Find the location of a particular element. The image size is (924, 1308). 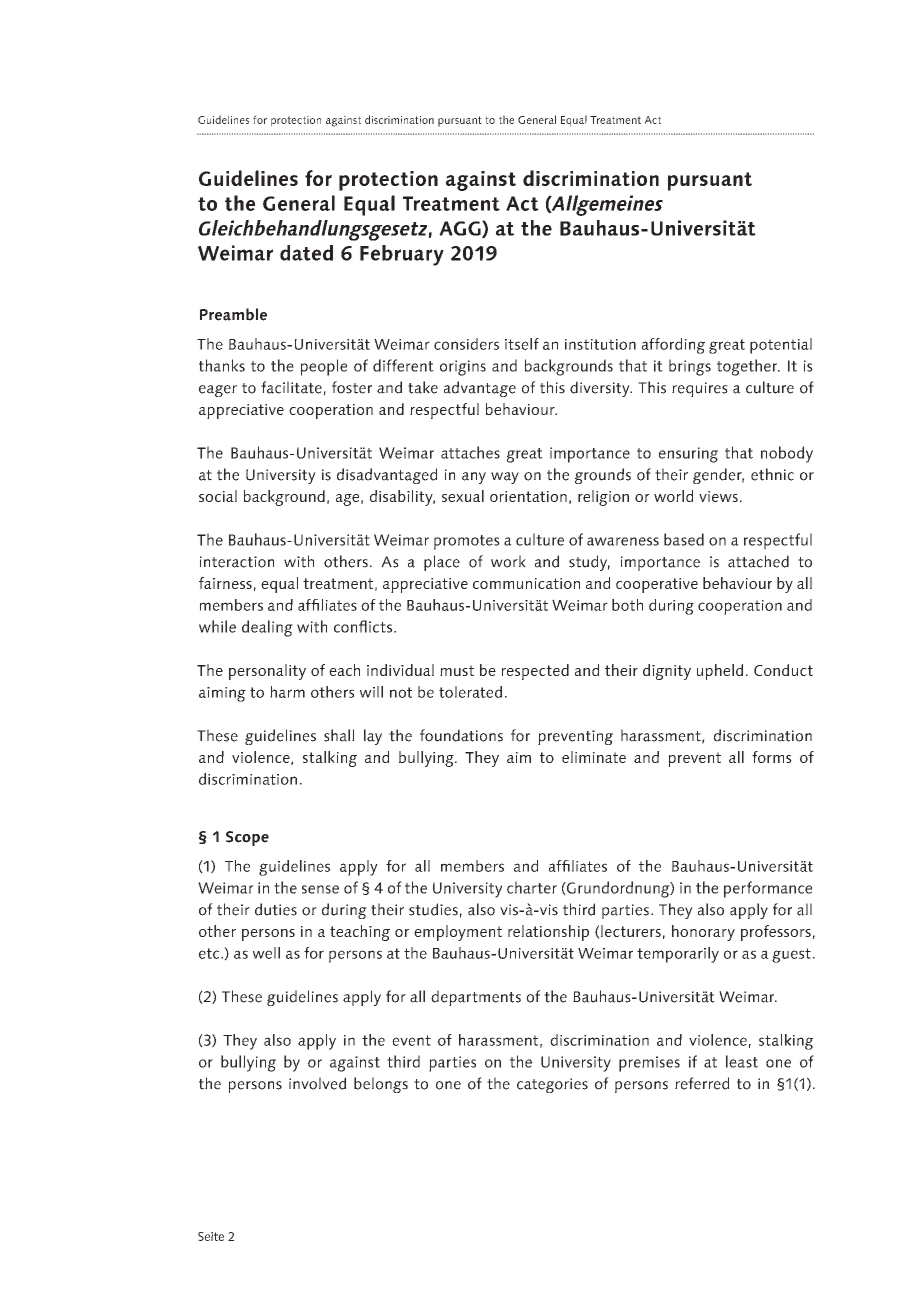

forms is located at coordinates (772, 757).
